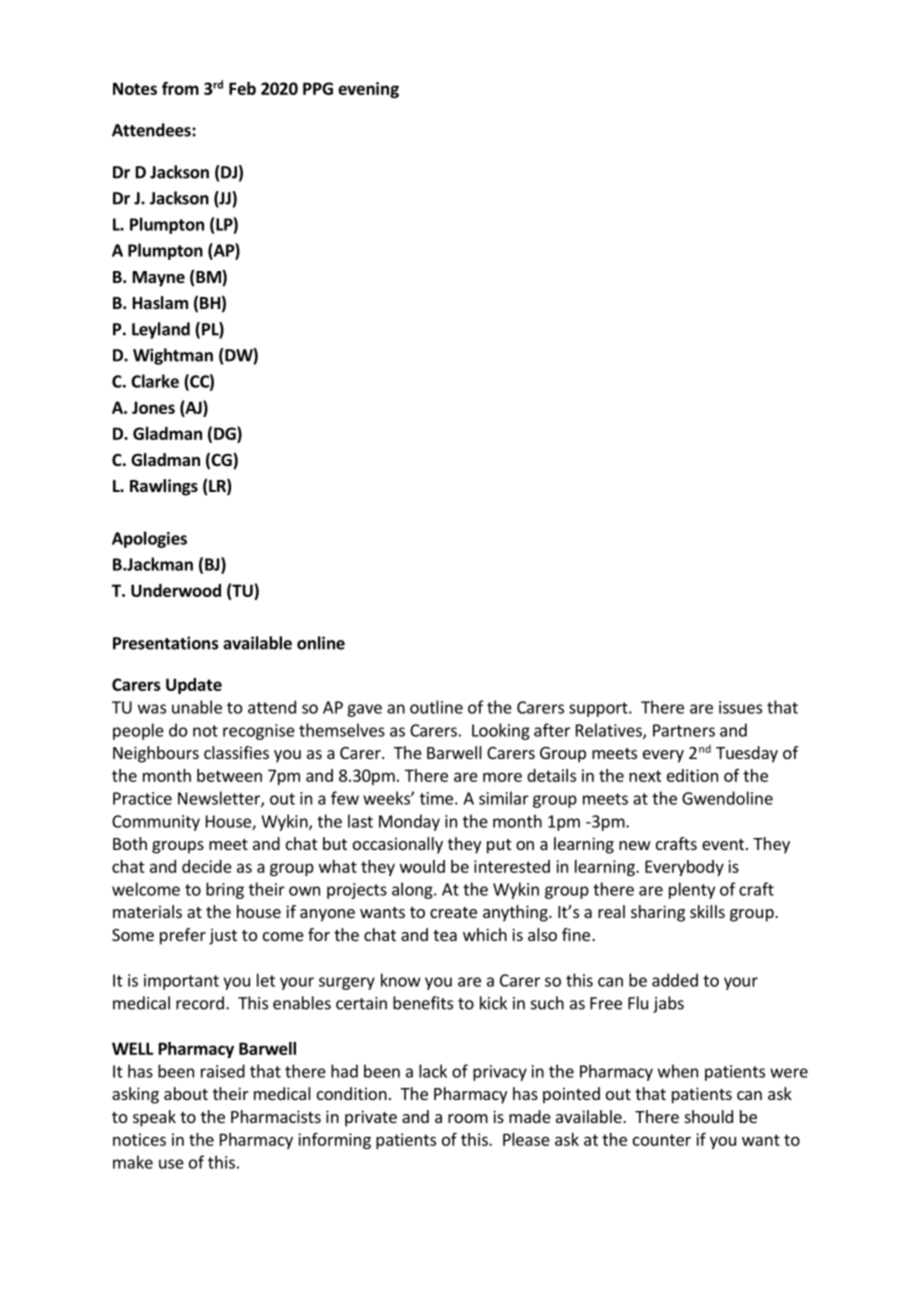  I want to click on from, so click(180, 88).
